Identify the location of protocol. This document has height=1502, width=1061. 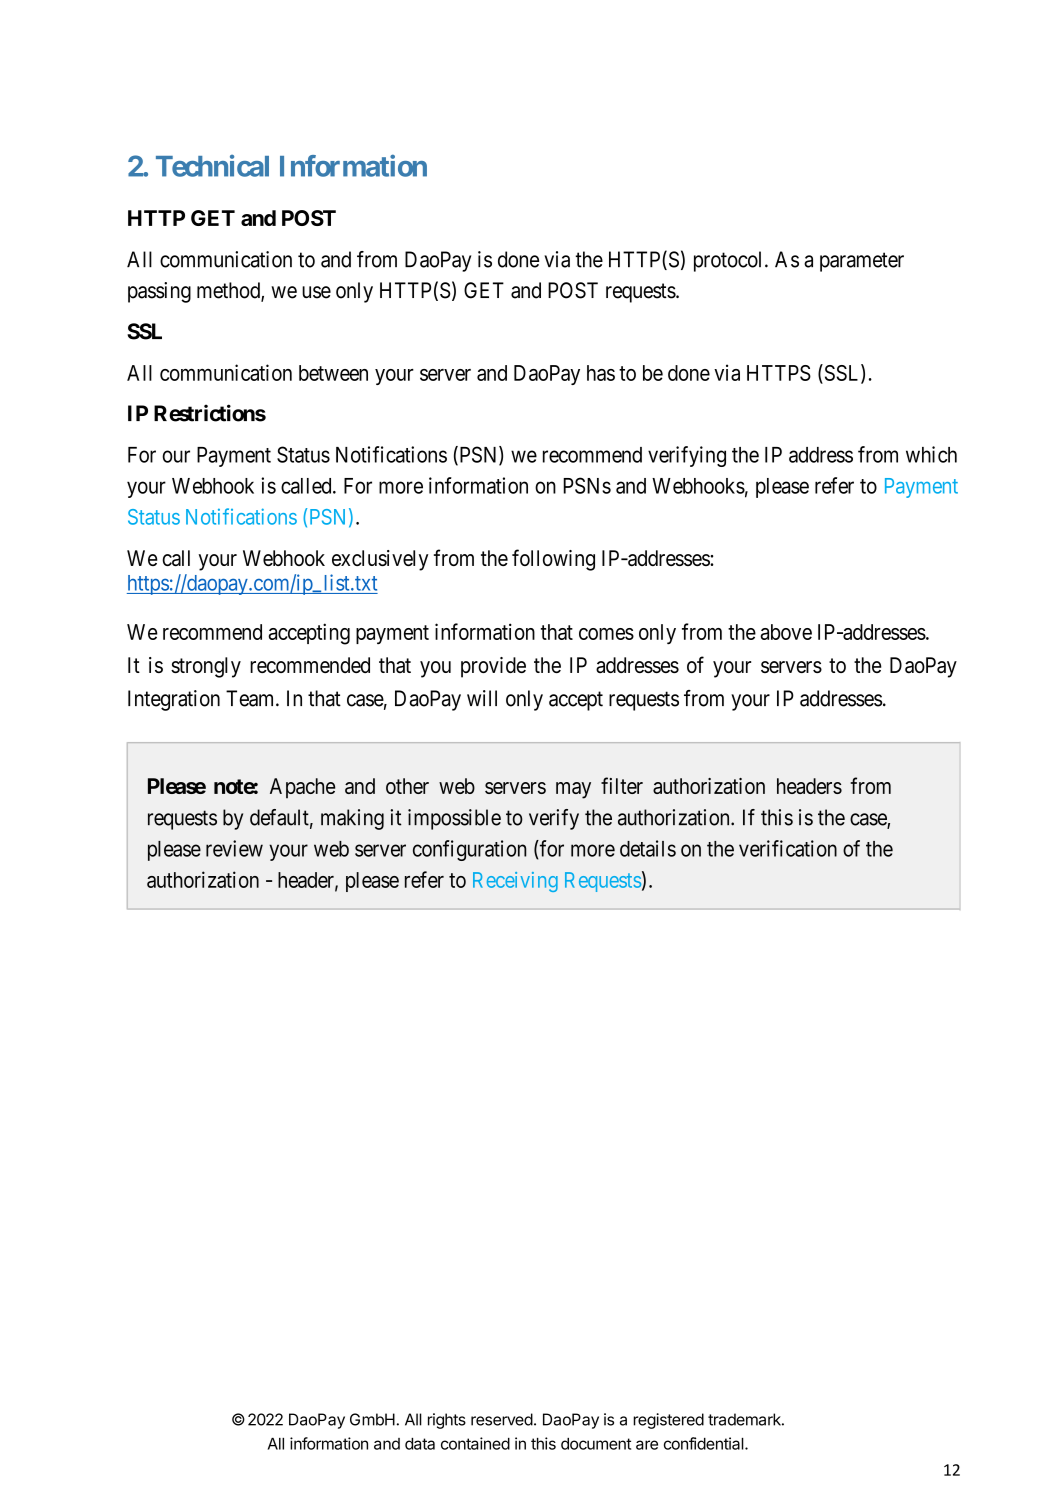
(730, 261).
